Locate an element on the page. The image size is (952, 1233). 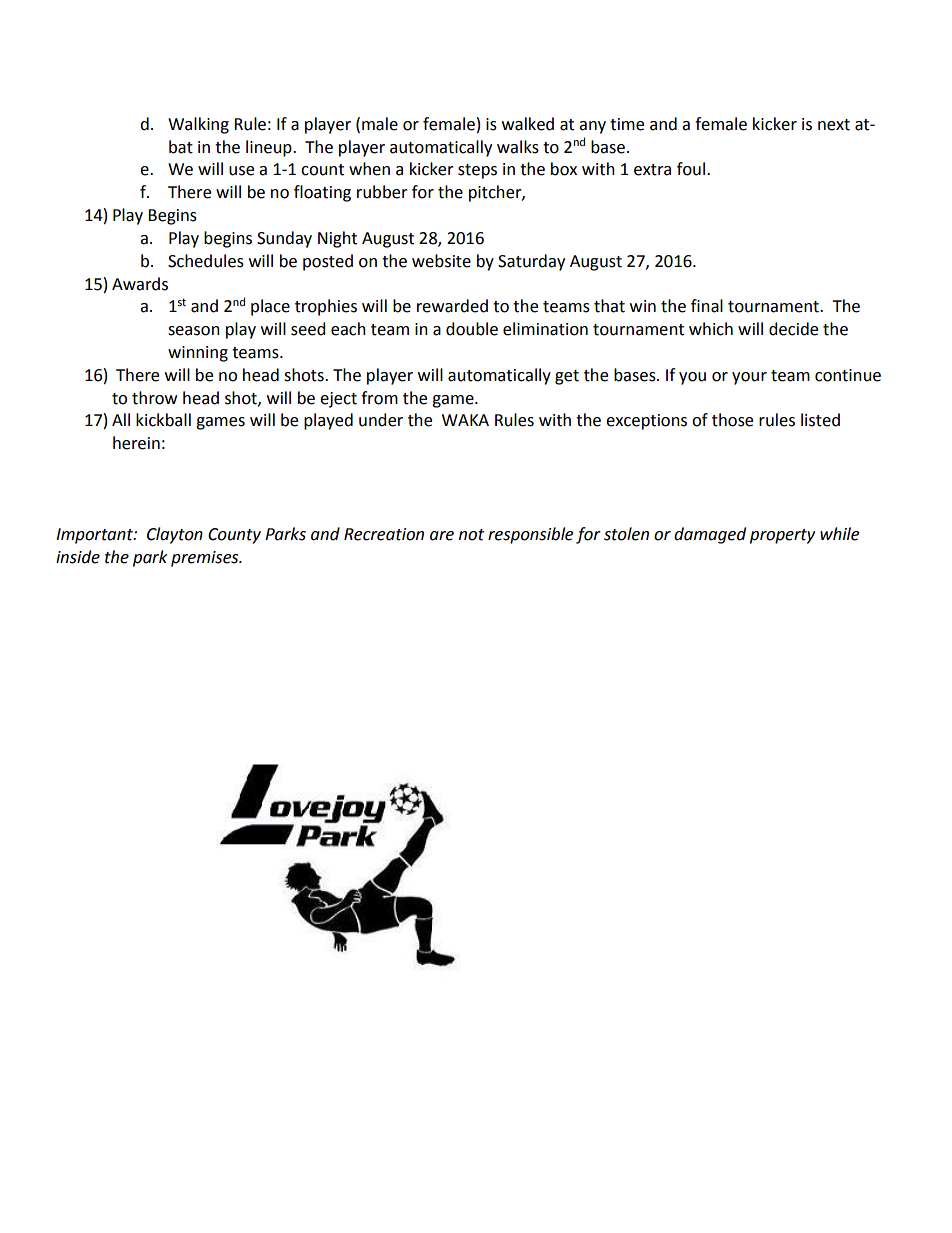
Clayton is located at coordinates (175, 535).
